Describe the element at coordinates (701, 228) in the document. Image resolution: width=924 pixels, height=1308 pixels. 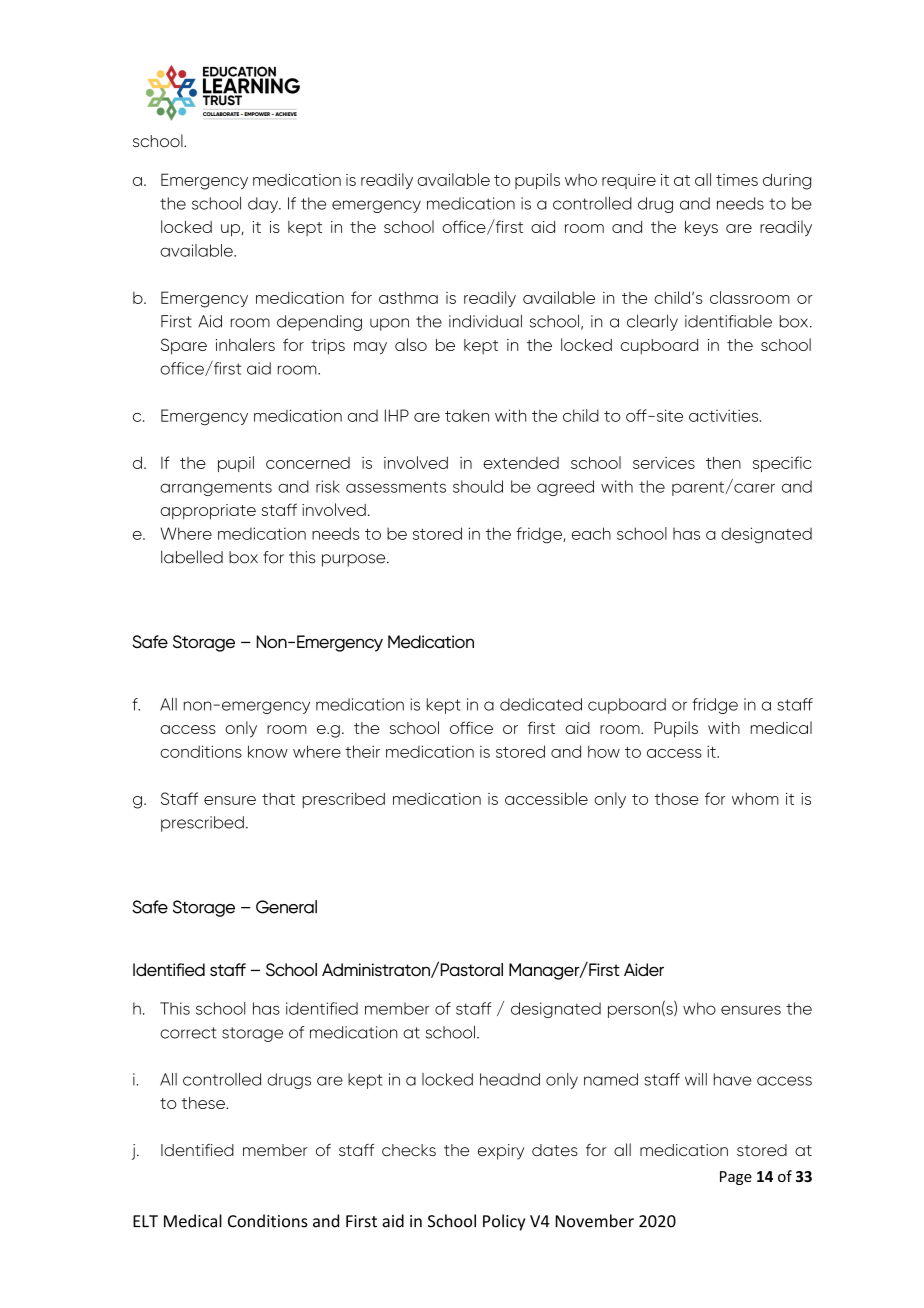
I see `keys` at that location.
